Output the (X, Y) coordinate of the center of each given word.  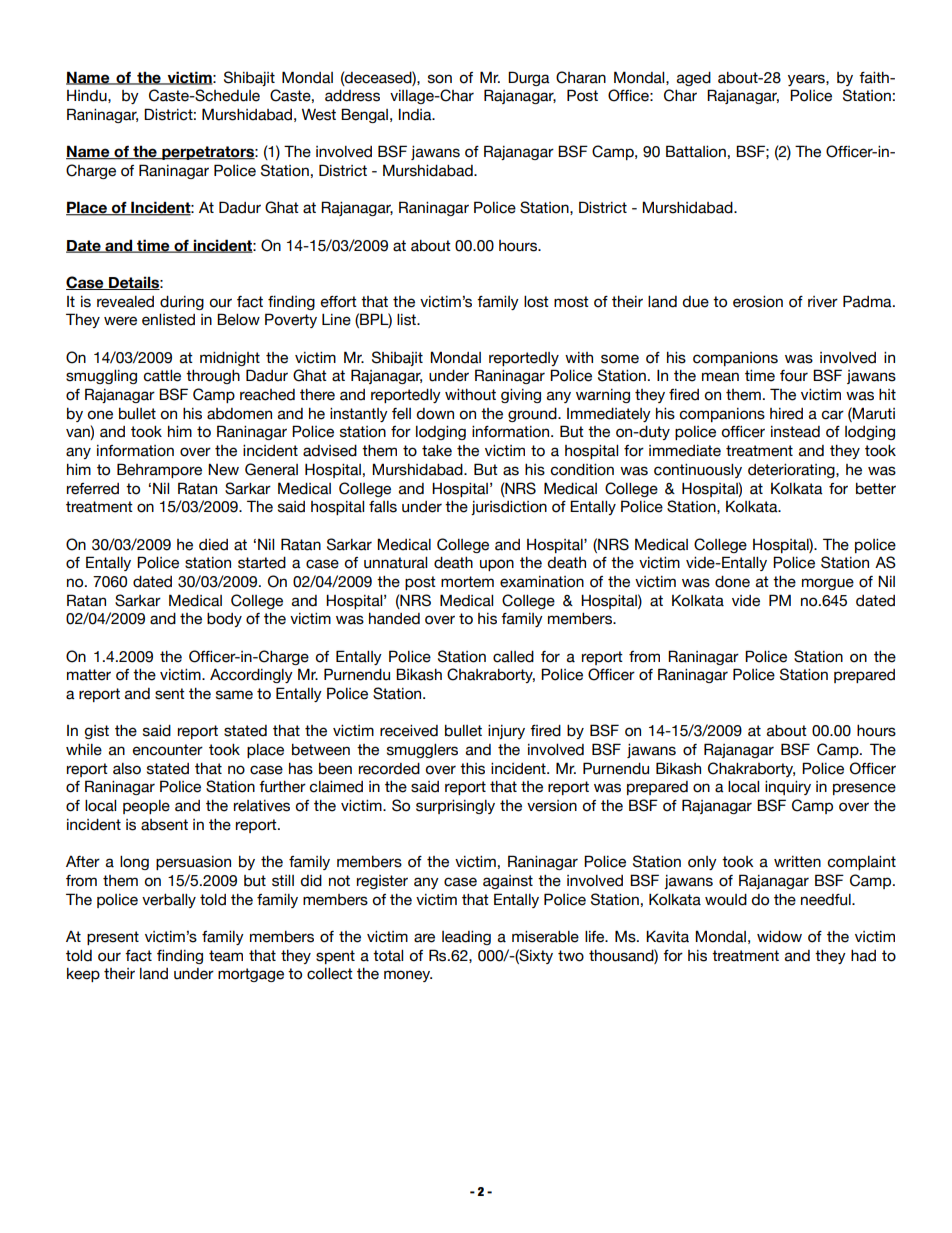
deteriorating (792, 471)
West (319, 114)
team (226, 956)
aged (694, 79)
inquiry (788, 788)
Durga (529, 78)
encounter (168, 750)
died (213, 545)
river (823, 302)
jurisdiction (509, 508)
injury (506, 732)
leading (466, 938)
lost (536, 302)
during (182, 303)
